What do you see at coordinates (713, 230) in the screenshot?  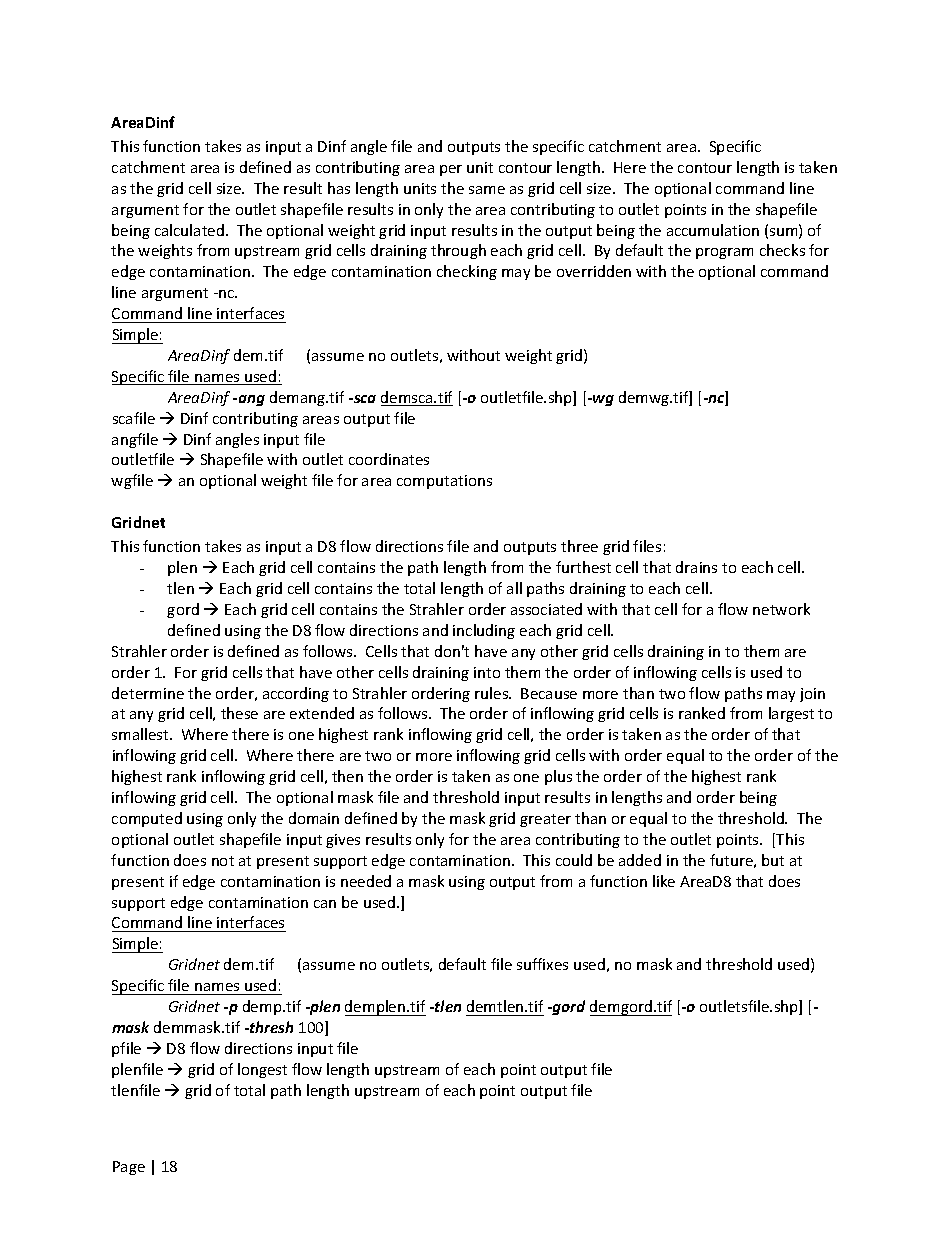 I see `accumulation` at bounding box center [713, 230].
